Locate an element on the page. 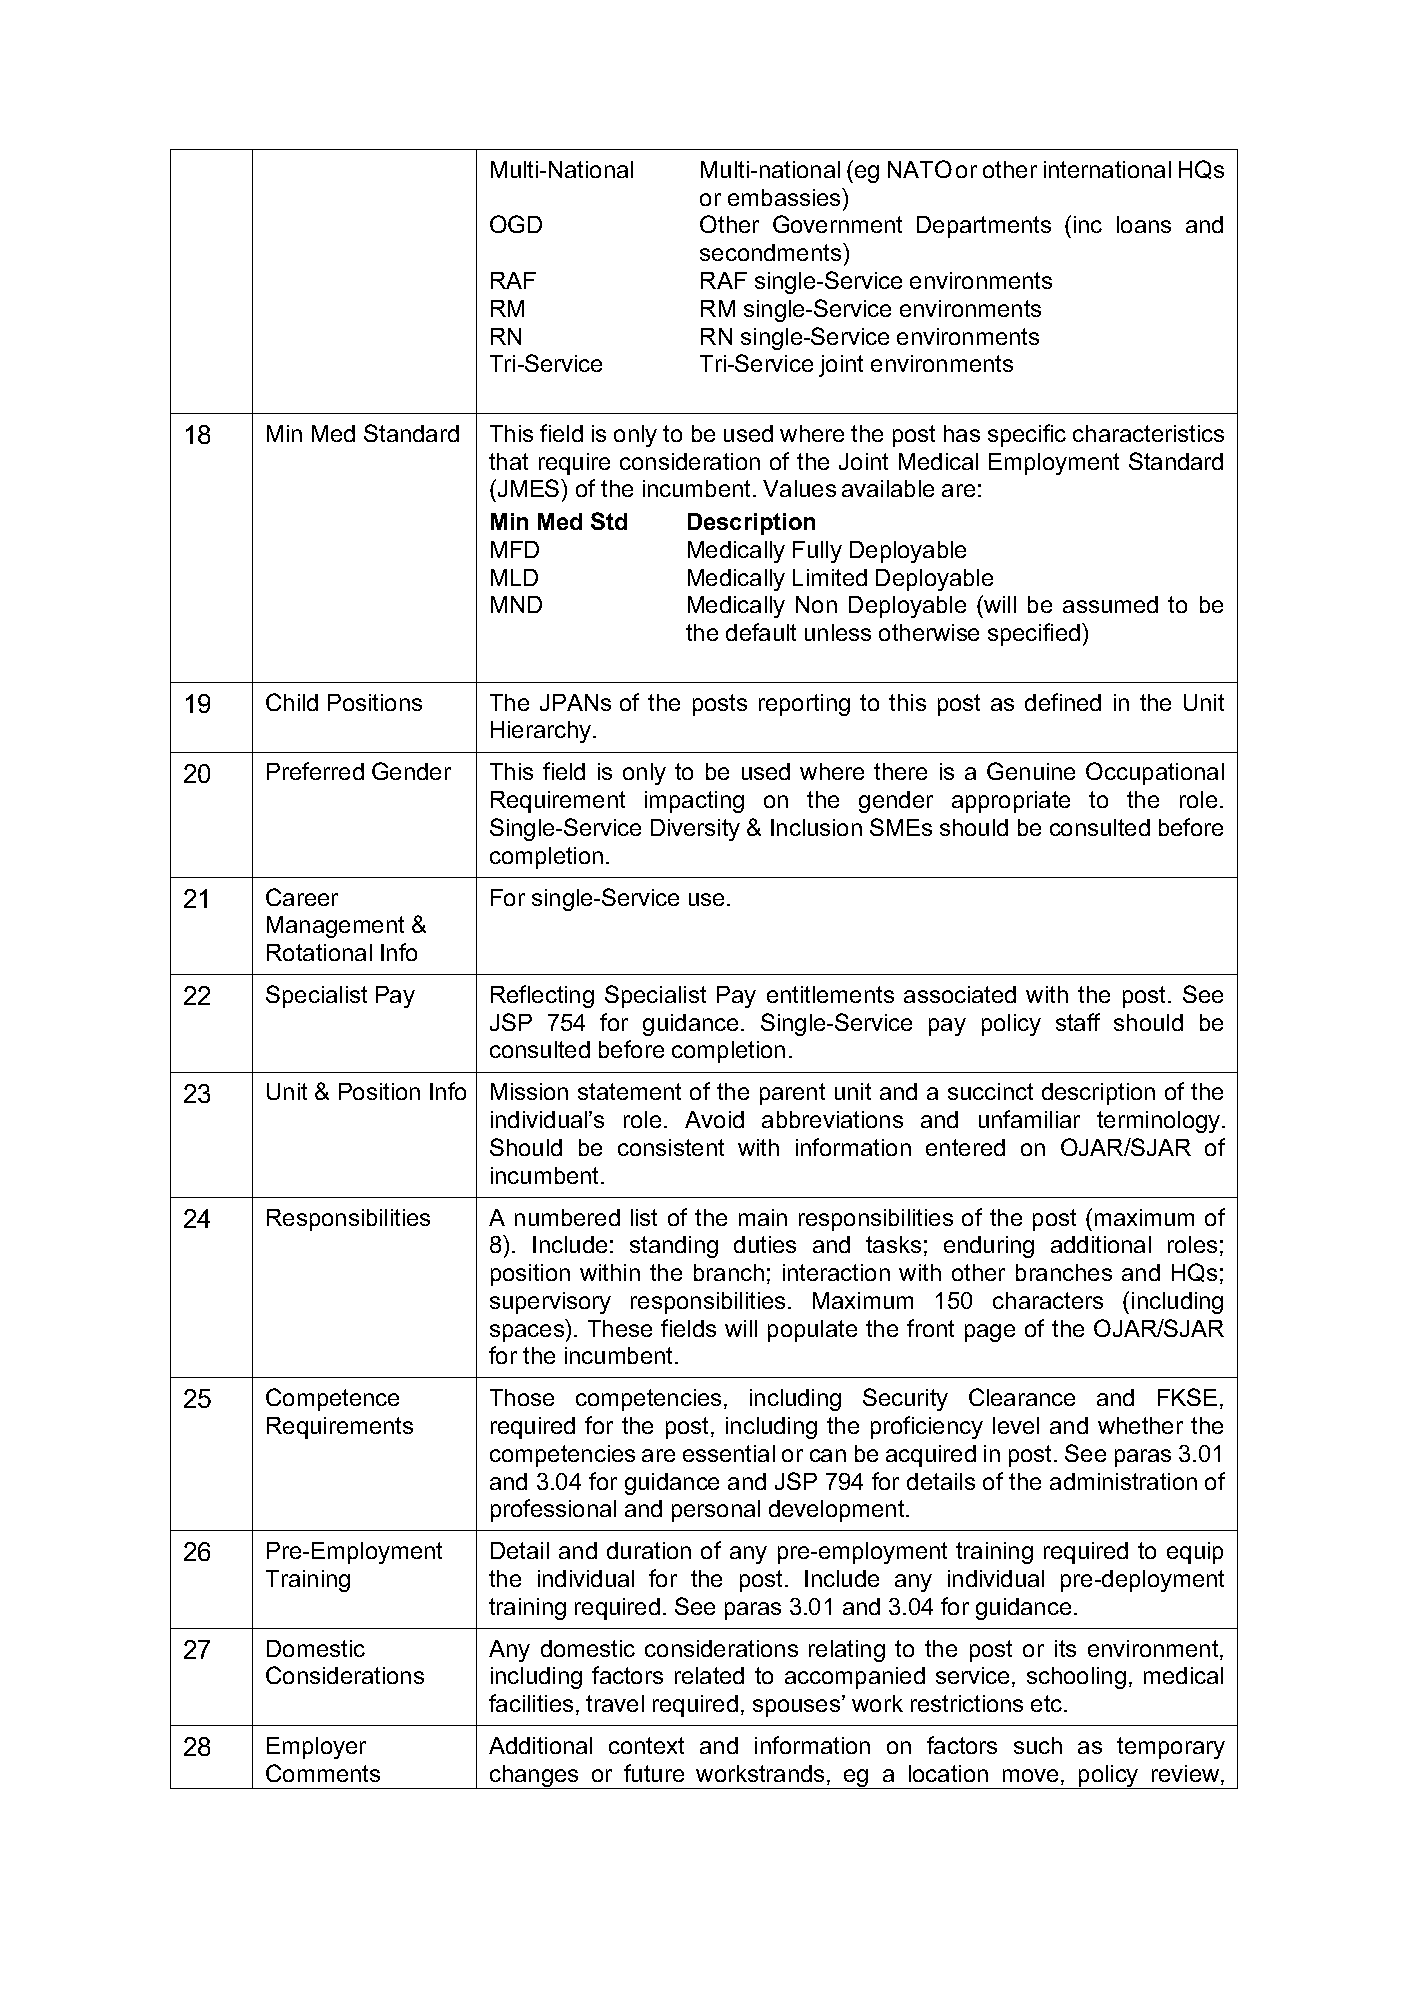 The image size is (1406, 1989). Employer is located at coordinates (316, 1748).
